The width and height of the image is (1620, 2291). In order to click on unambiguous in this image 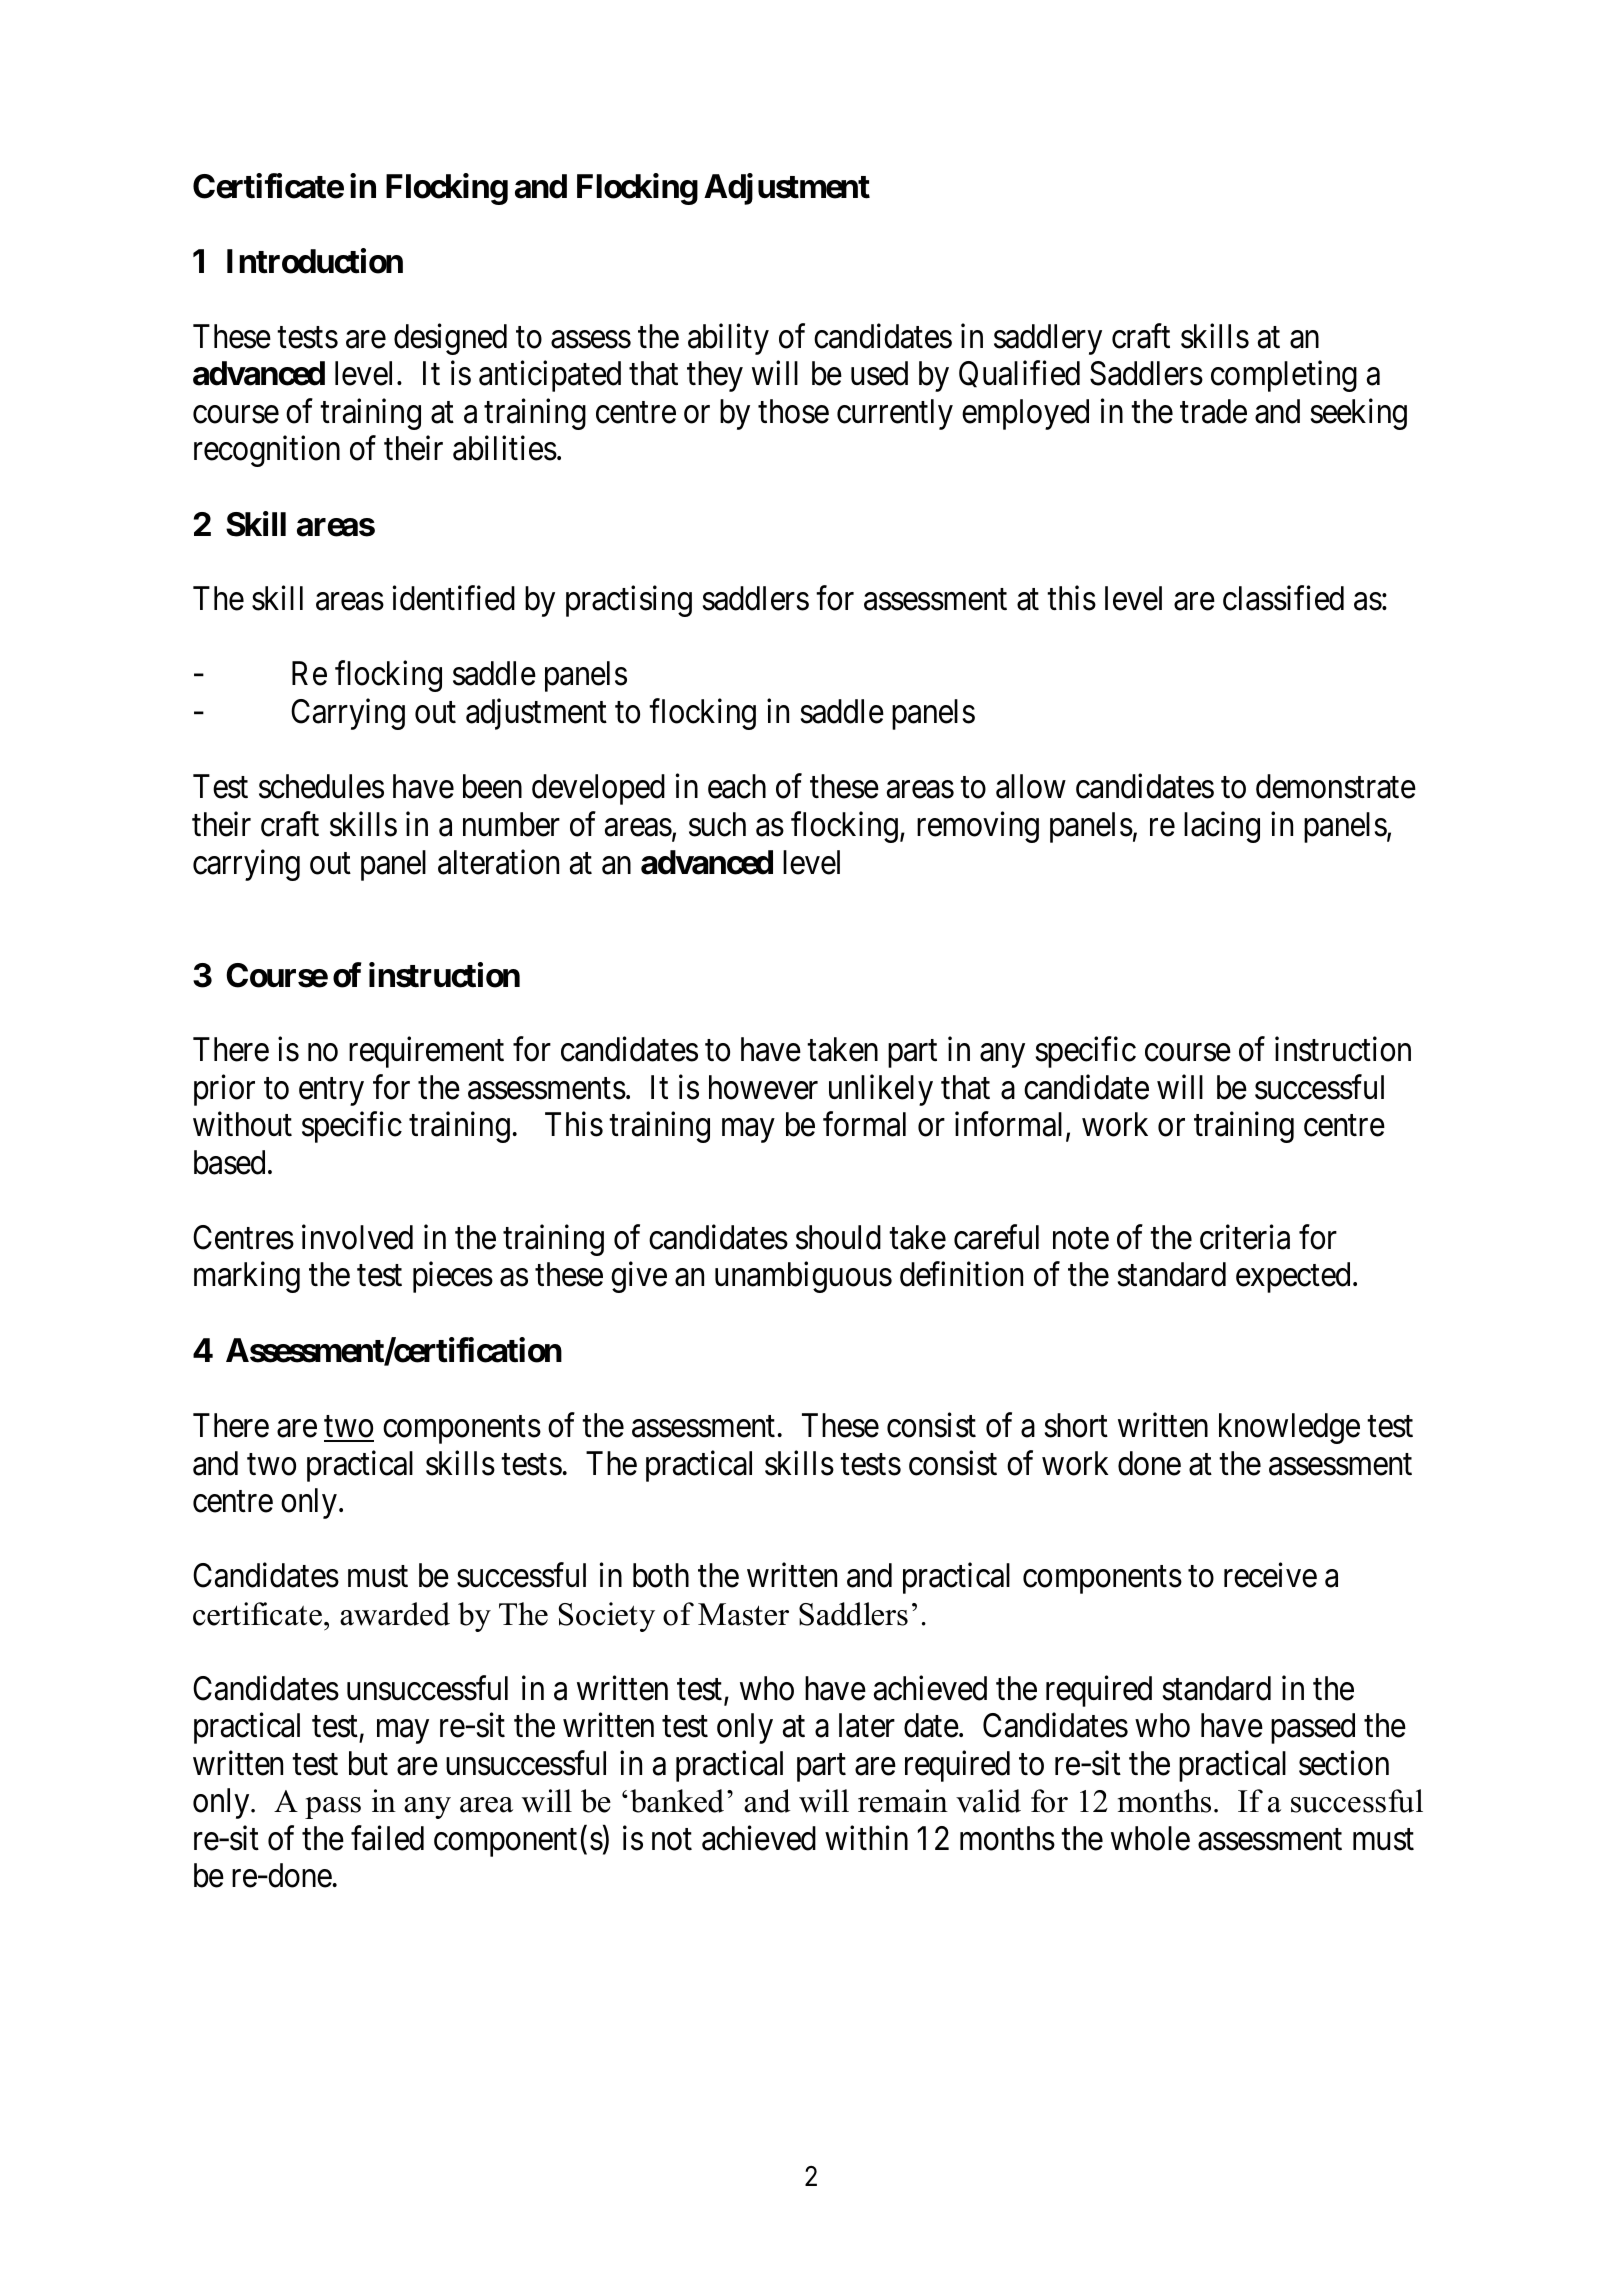, I will do `click(803, 1277)`.
